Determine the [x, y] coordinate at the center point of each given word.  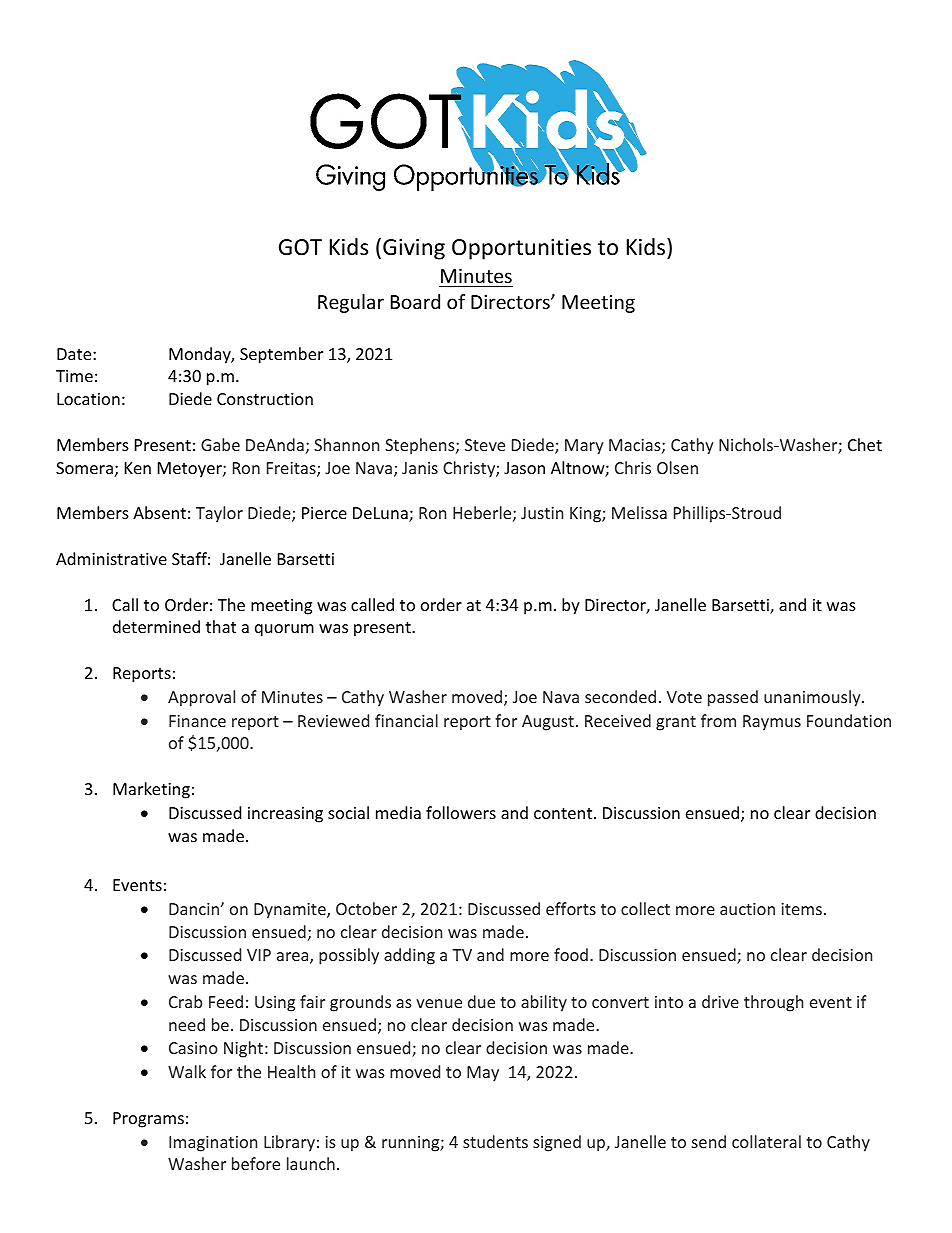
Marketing [151, 790]
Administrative [111, 558]
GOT [300, 247]
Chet [865, 444]
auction [747, 909]
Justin [542, 513]
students [495, 1141]
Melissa [639, 512]
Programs [148, 1120]
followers [461, 812]
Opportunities [521, 249]
